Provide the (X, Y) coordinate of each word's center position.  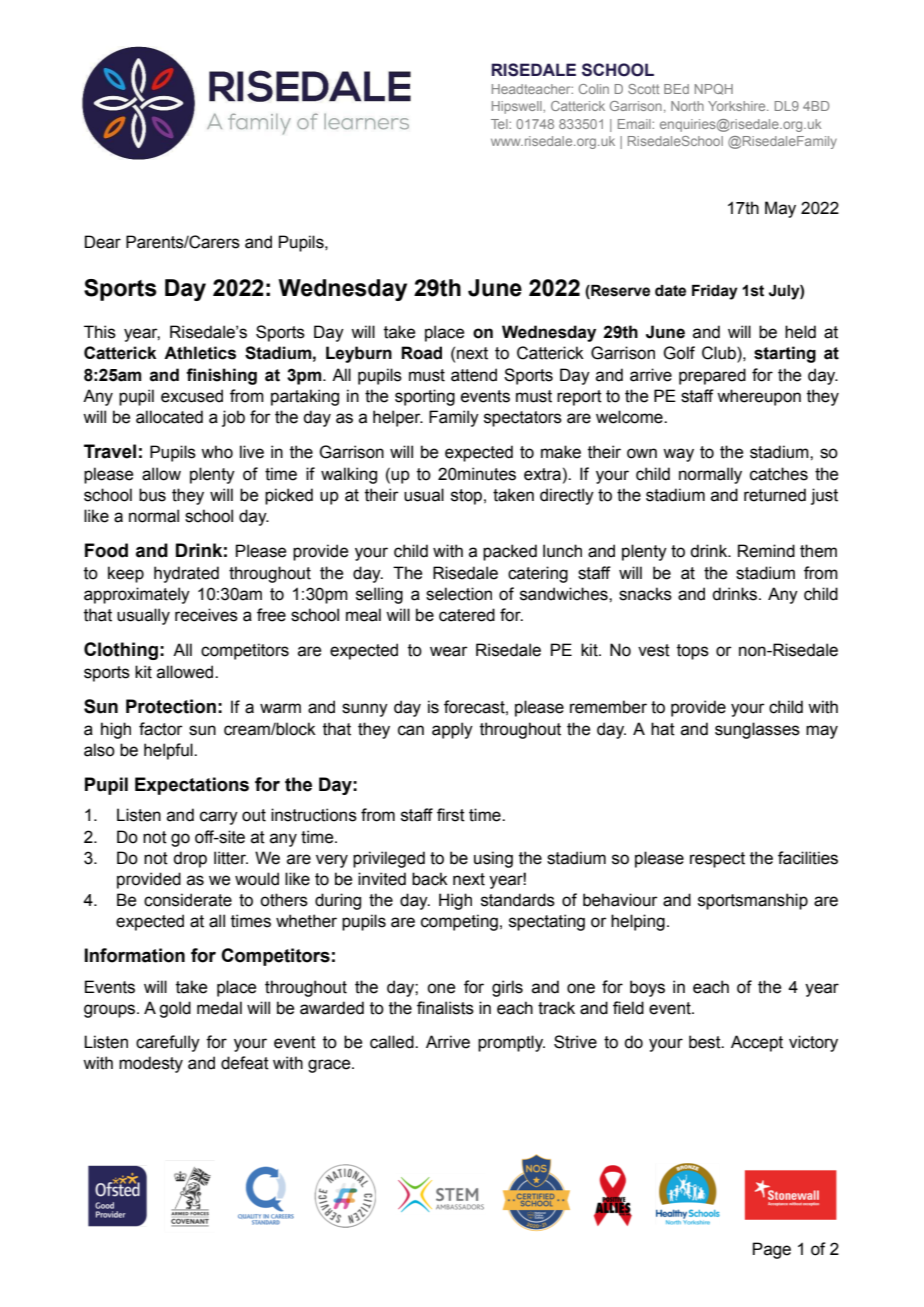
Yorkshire (738, 106)
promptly (511, 1043)
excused (192, 396)
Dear (103, 242)
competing (459, 922)
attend (474, 375)
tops (693, 652)
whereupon (759, 397)
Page (772, 1250)
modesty (151, 1064)
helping (638, 922)
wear (449, 651)
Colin (594, 89)
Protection (171, 706)
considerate (188, 900)
